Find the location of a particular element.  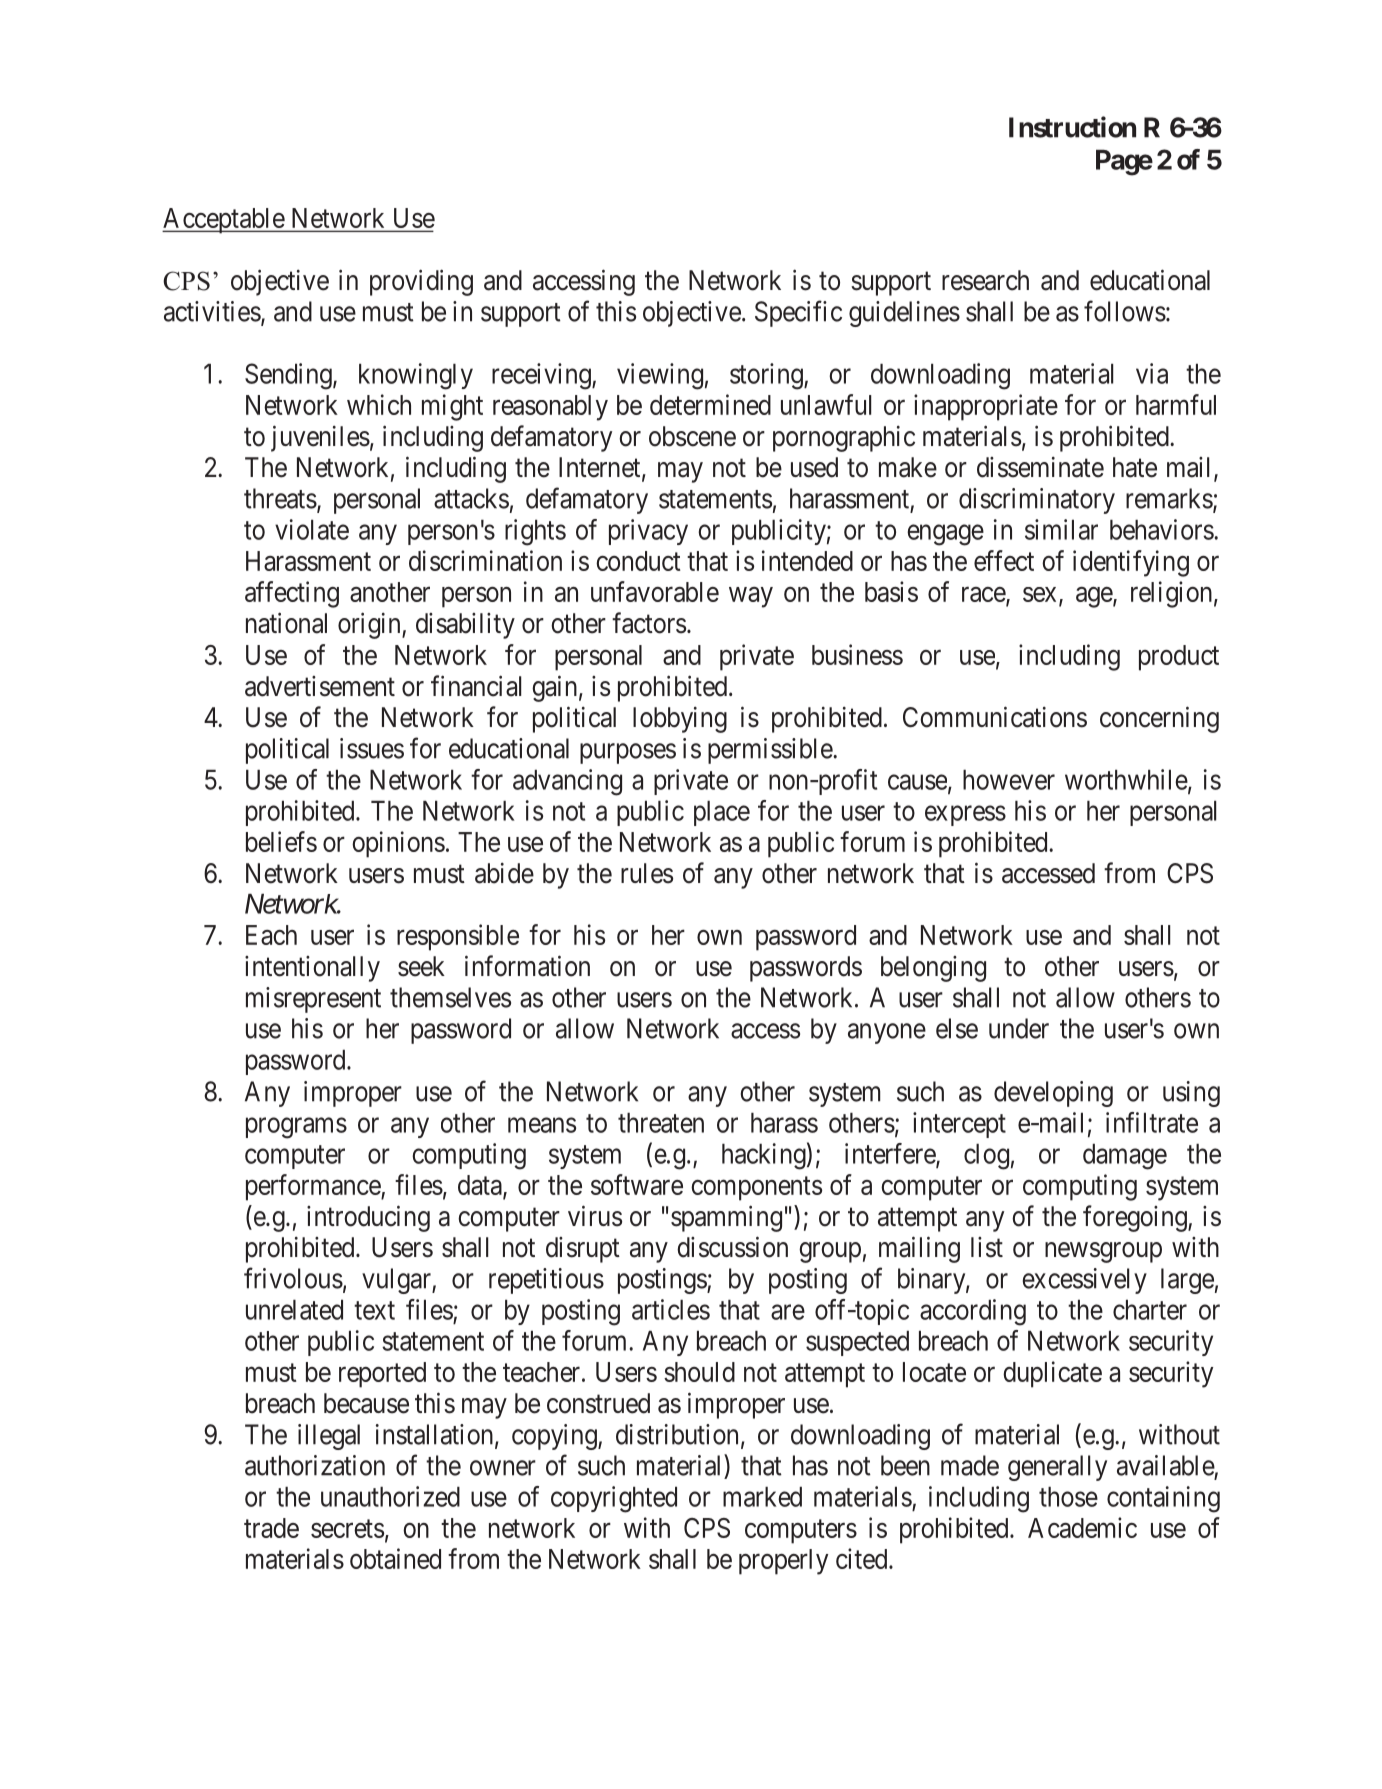

Specific is located at coordinates (798, 313).
